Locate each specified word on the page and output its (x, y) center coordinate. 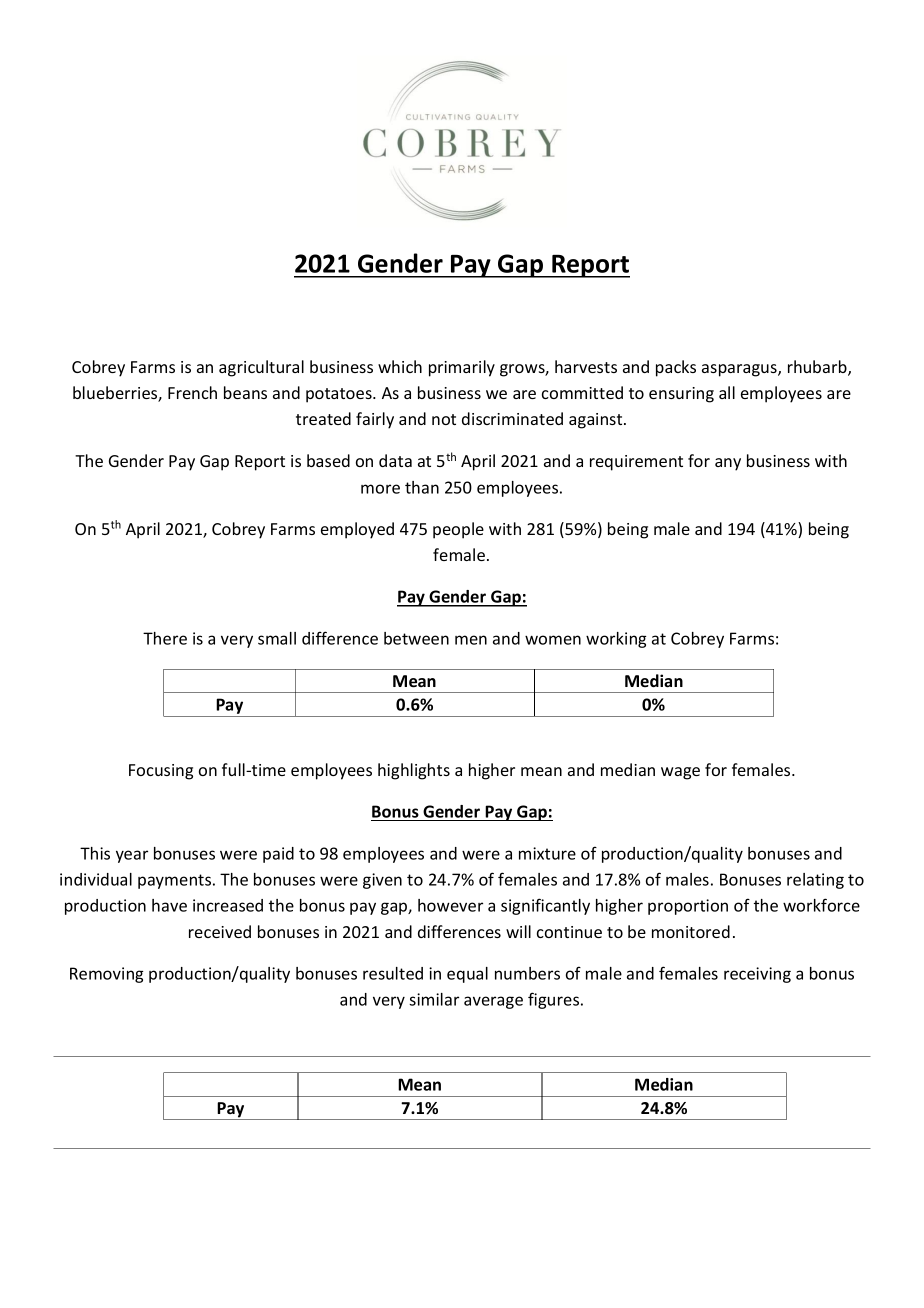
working (616, 640)
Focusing (161, 772)
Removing (106, 975)
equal (467, 975)
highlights (414, 771)
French (192, 392)
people (458, 530)
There (165, 638)
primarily (462, 368)
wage (680, 773)
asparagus (740, 370)
